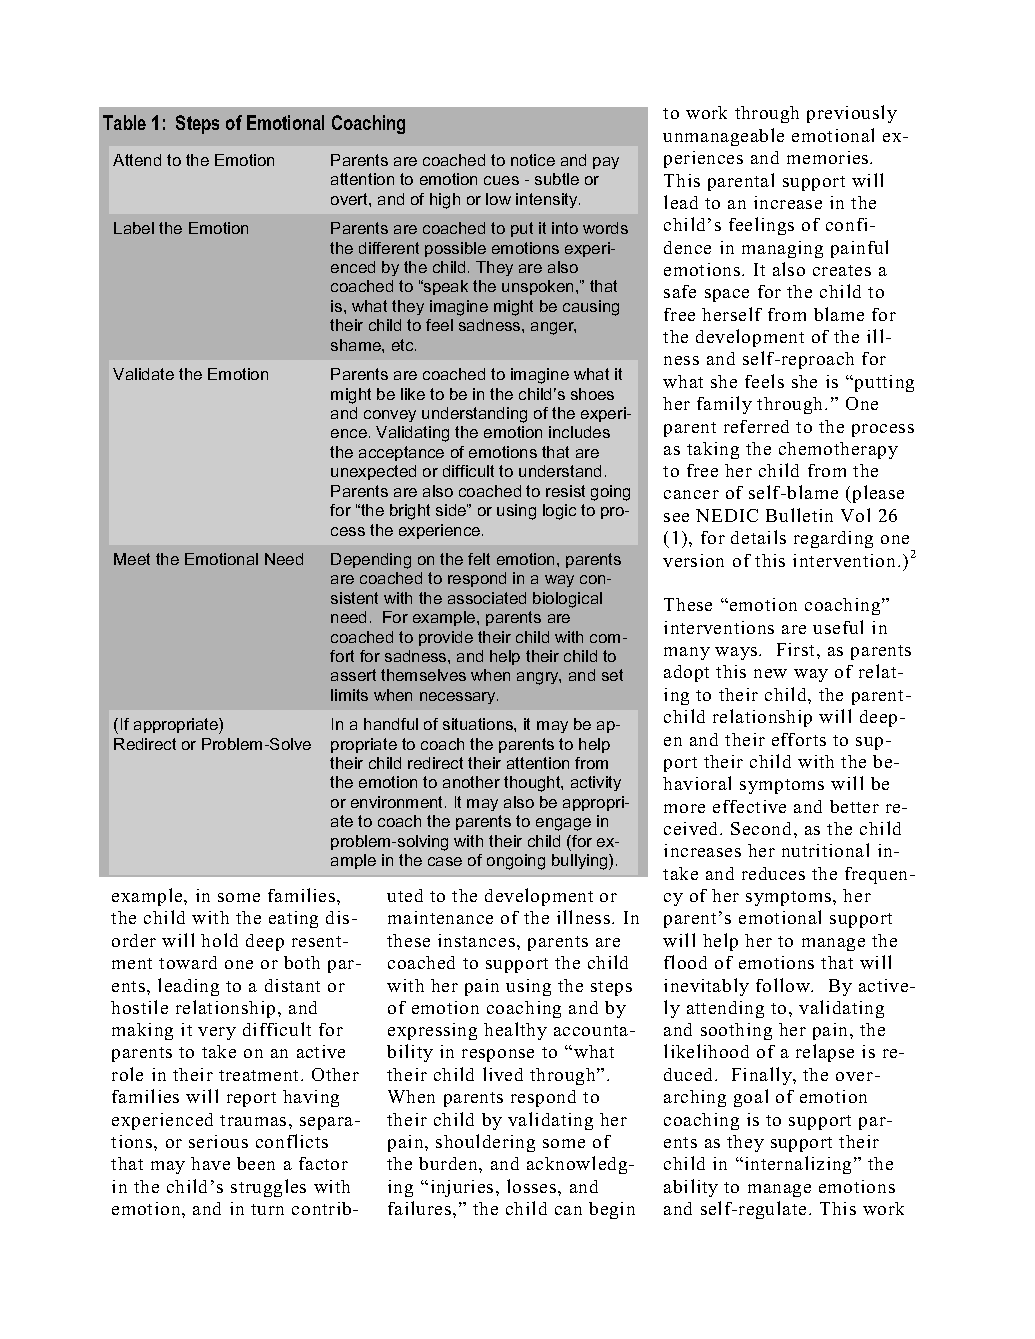  I want to click on felt, so click(479, 559).
